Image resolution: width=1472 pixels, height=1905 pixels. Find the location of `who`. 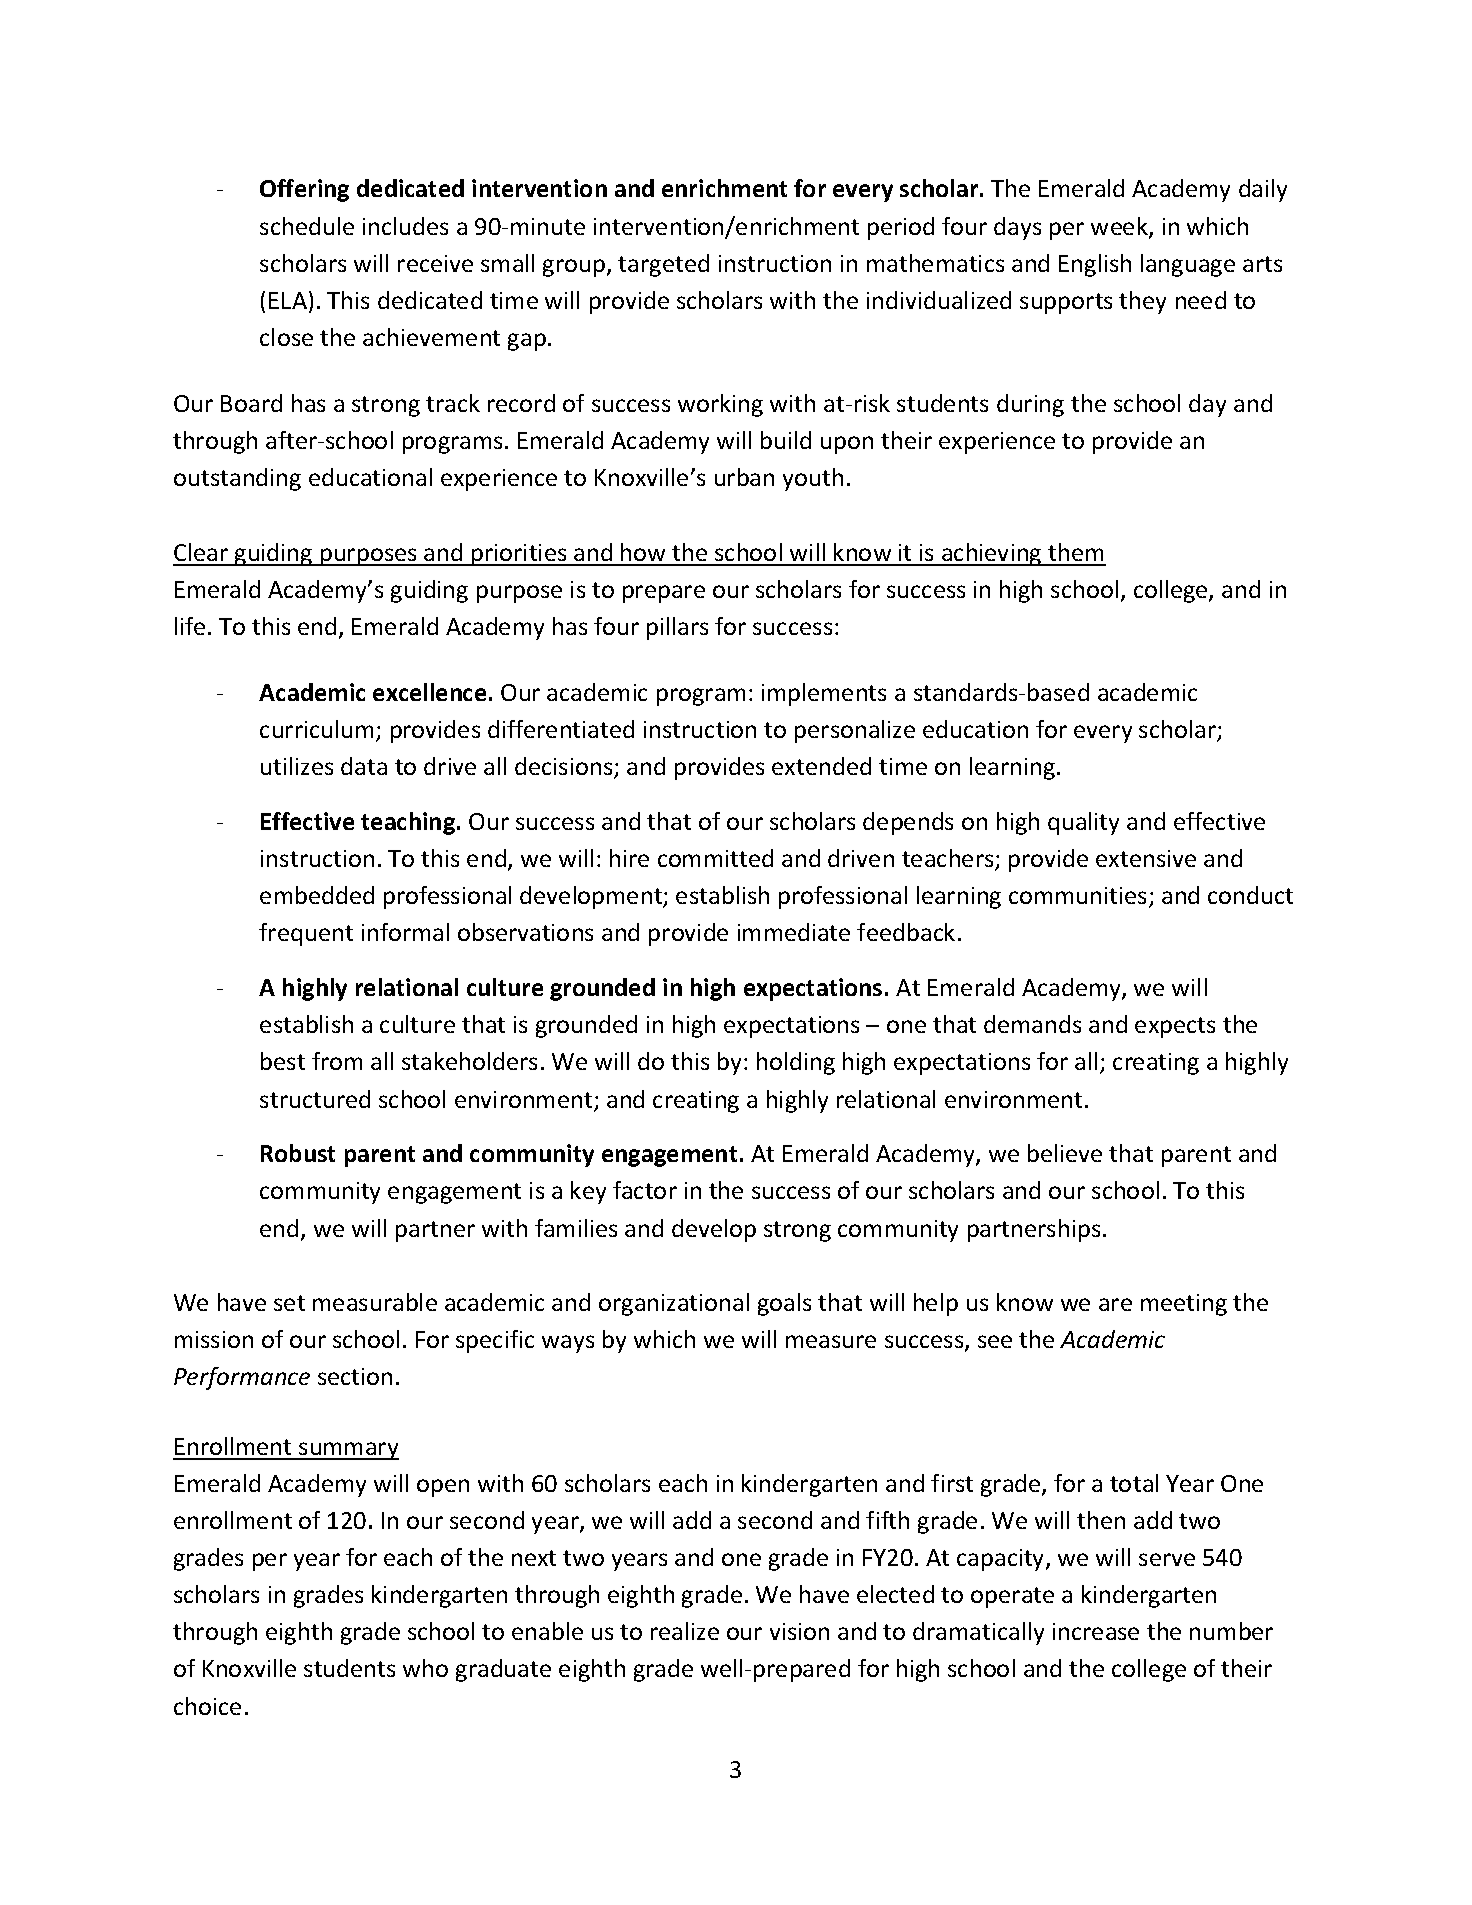

who is located at coordinates (425, 1668).
